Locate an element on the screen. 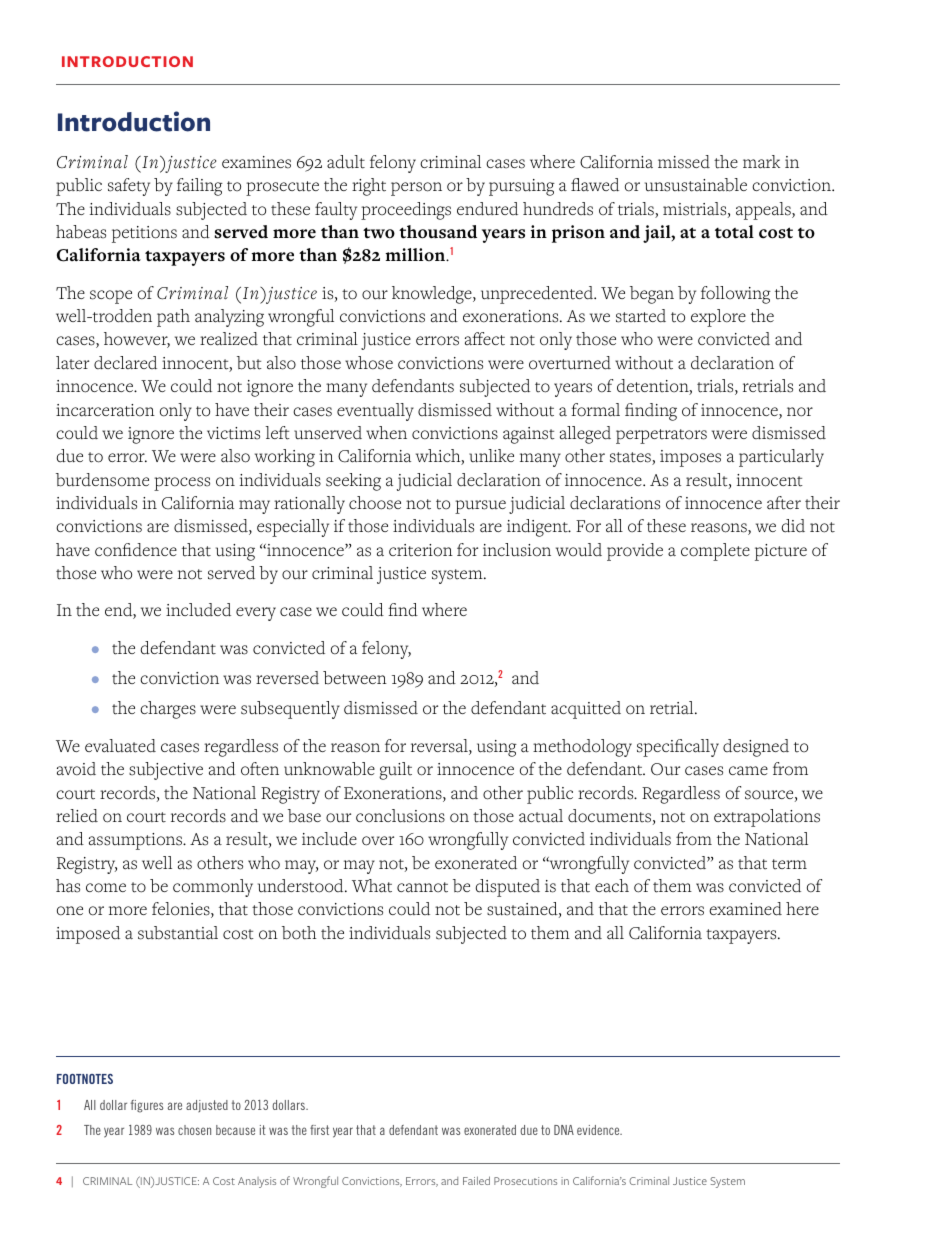 The image size is (952, 1233). safety is located at coordinates (129, 187).
